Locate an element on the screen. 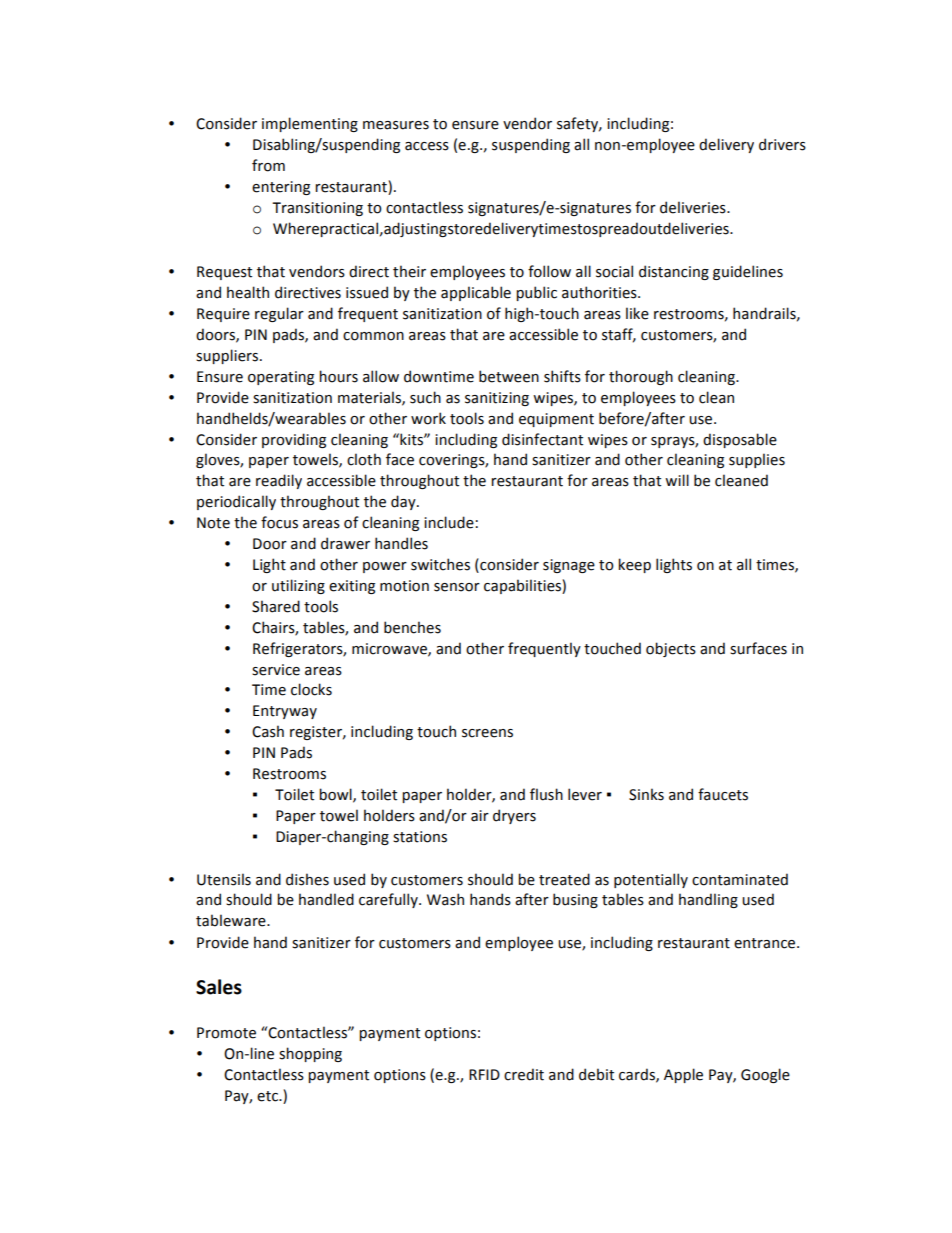  from is located at coordinates (268, 165).
